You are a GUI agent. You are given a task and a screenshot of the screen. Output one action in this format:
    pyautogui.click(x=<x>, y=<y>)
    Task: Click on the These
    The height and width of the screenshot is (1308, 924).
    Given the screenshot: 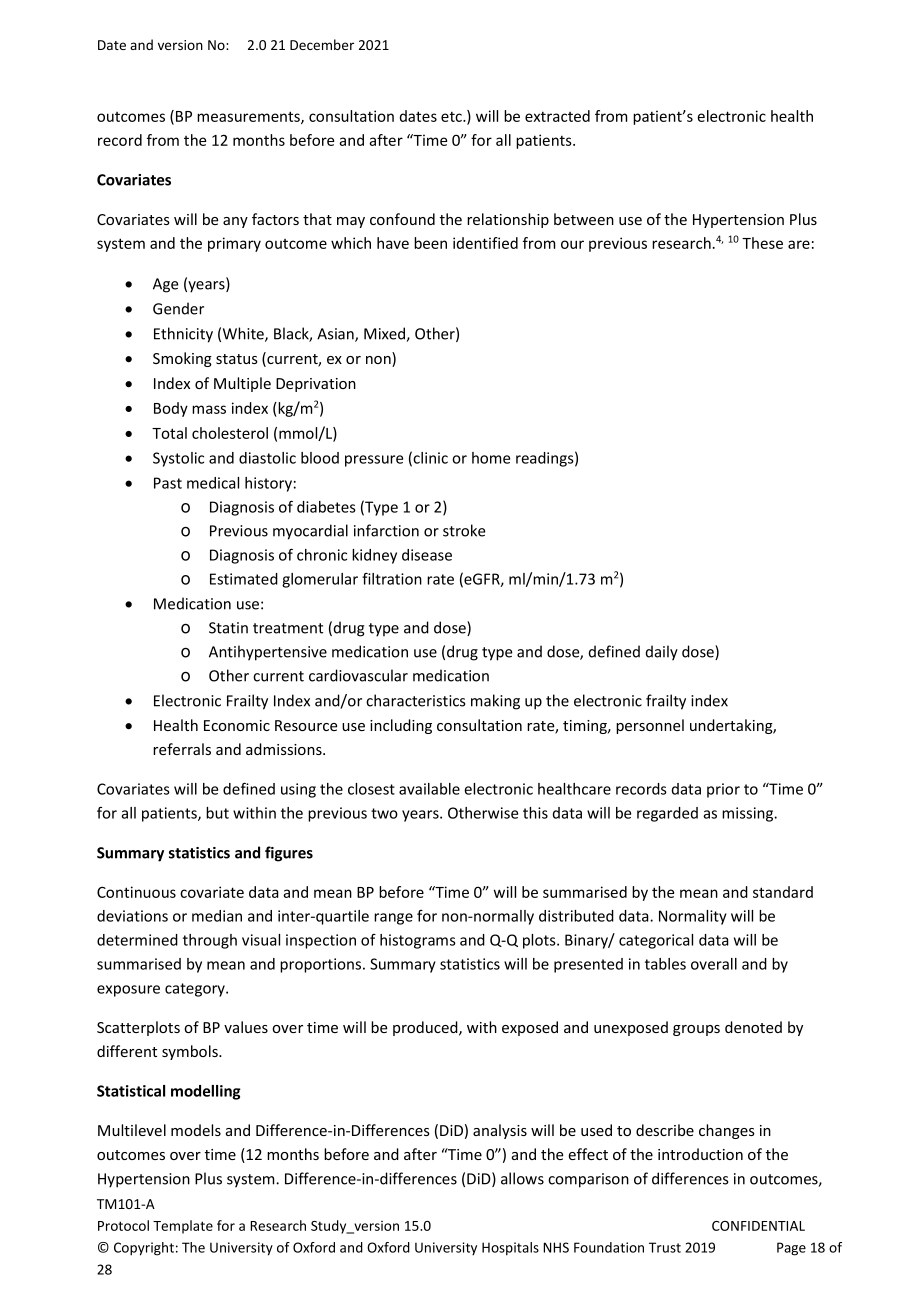 What is the action you would take?
    pyautogui.click(x=762, y=243)
